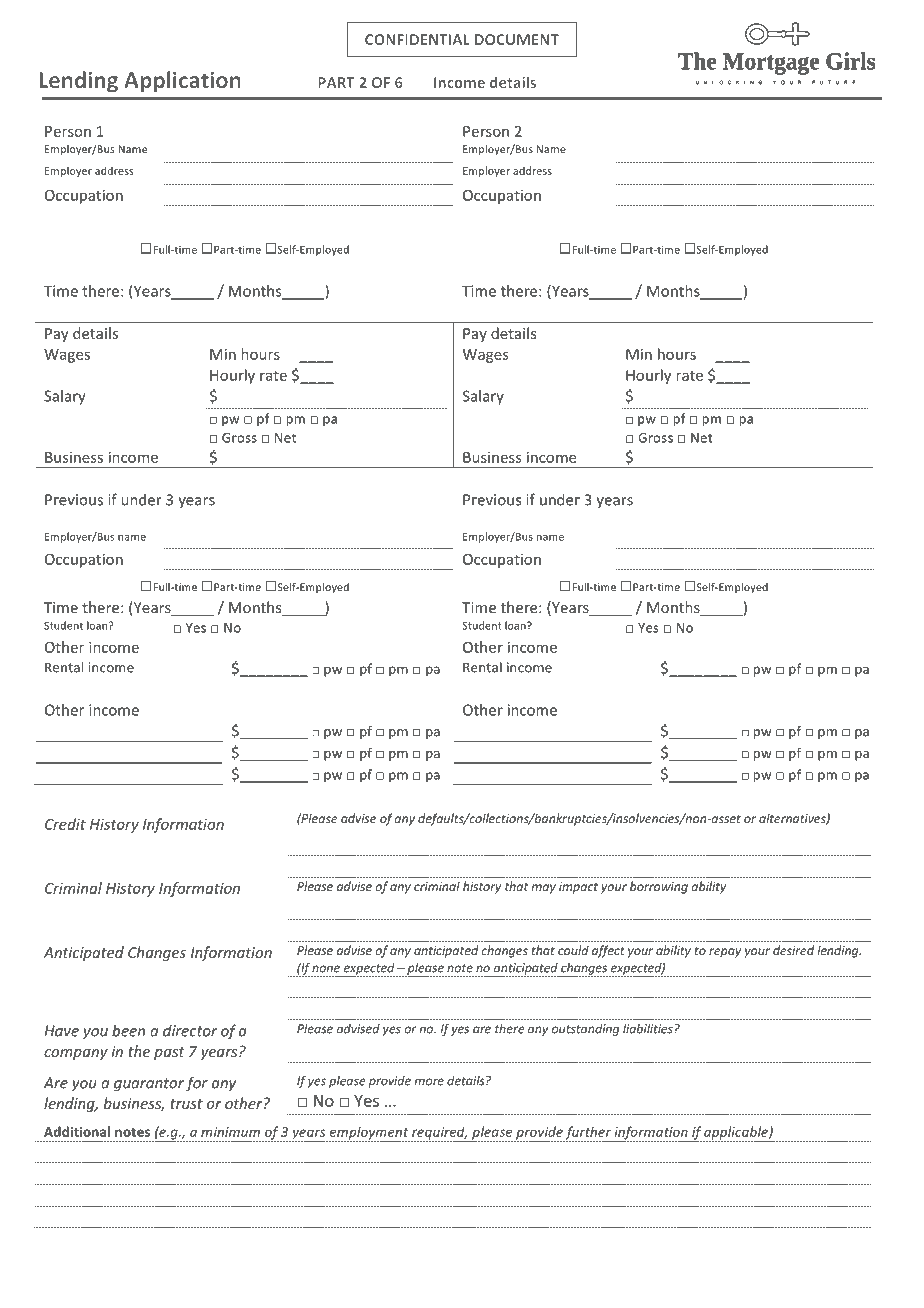 This image has height=1308, width=924. Describe the element at coordinates (659, 887) in the image. I see `borrowing` at that location.
